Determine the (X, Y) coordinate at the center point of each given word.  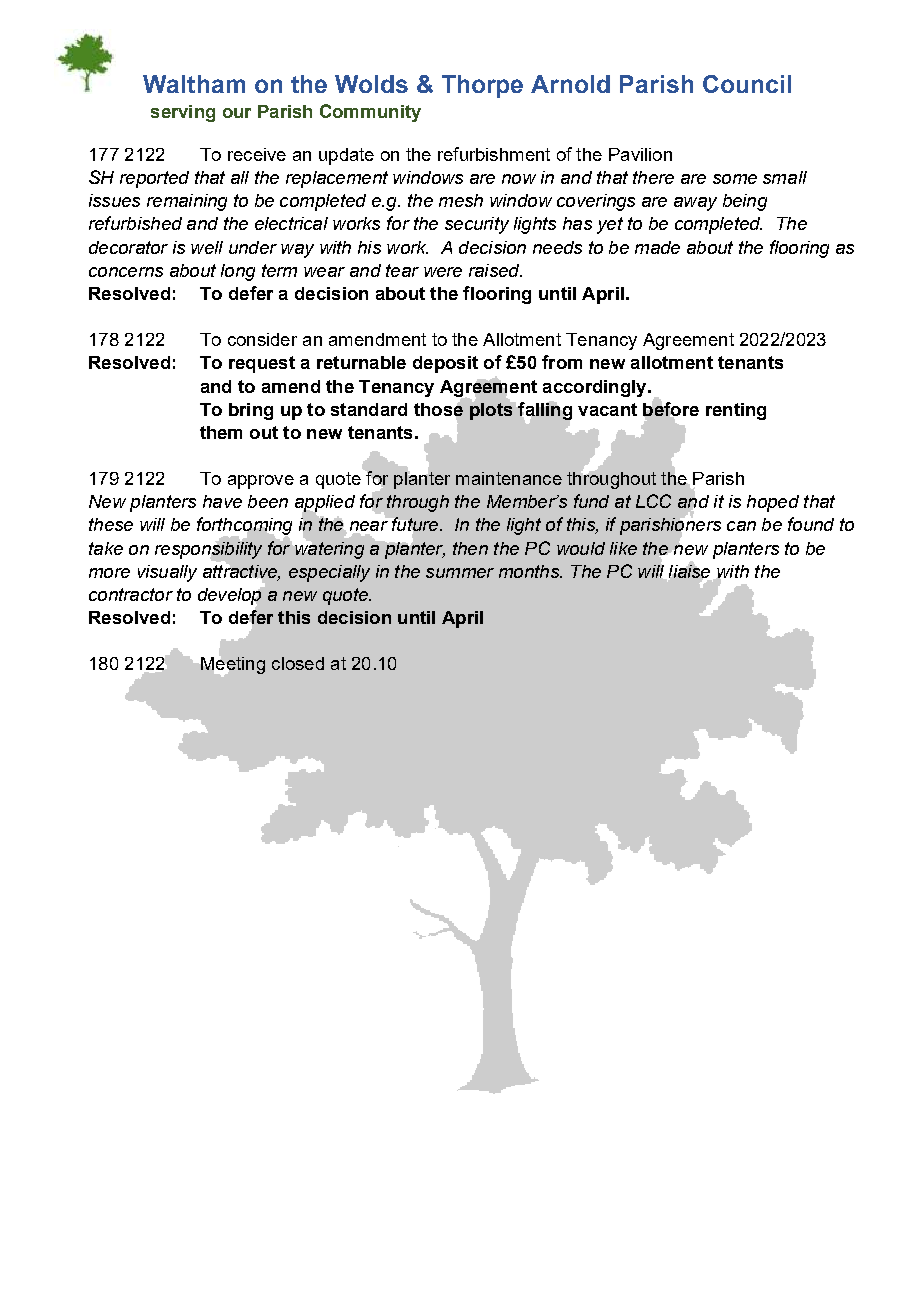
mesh (461, 200)
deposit (445, 364)
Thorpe (482, 86)
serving (183, 113)
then (470, 548)
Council (747, 84)
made (657, 247)
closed (298, 663)
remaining (187, 202)
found (811, 524)
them (221, 432)
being (745, 202)
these (111, 524)
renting (736, 411)
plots (492, 410)
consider (262, 339)
